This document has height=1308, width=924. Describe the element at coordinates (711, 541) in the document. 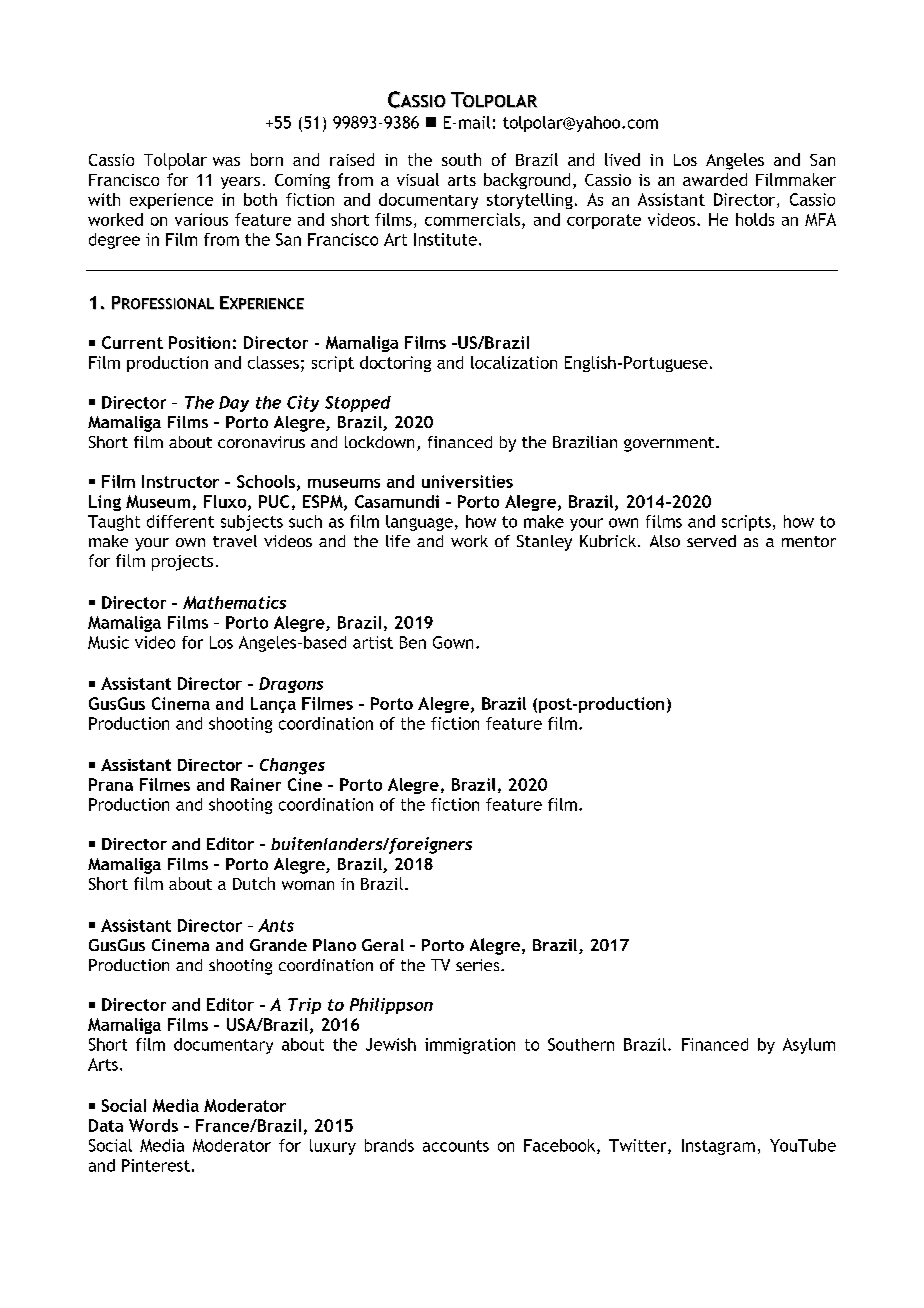

I see `served` at that location.
